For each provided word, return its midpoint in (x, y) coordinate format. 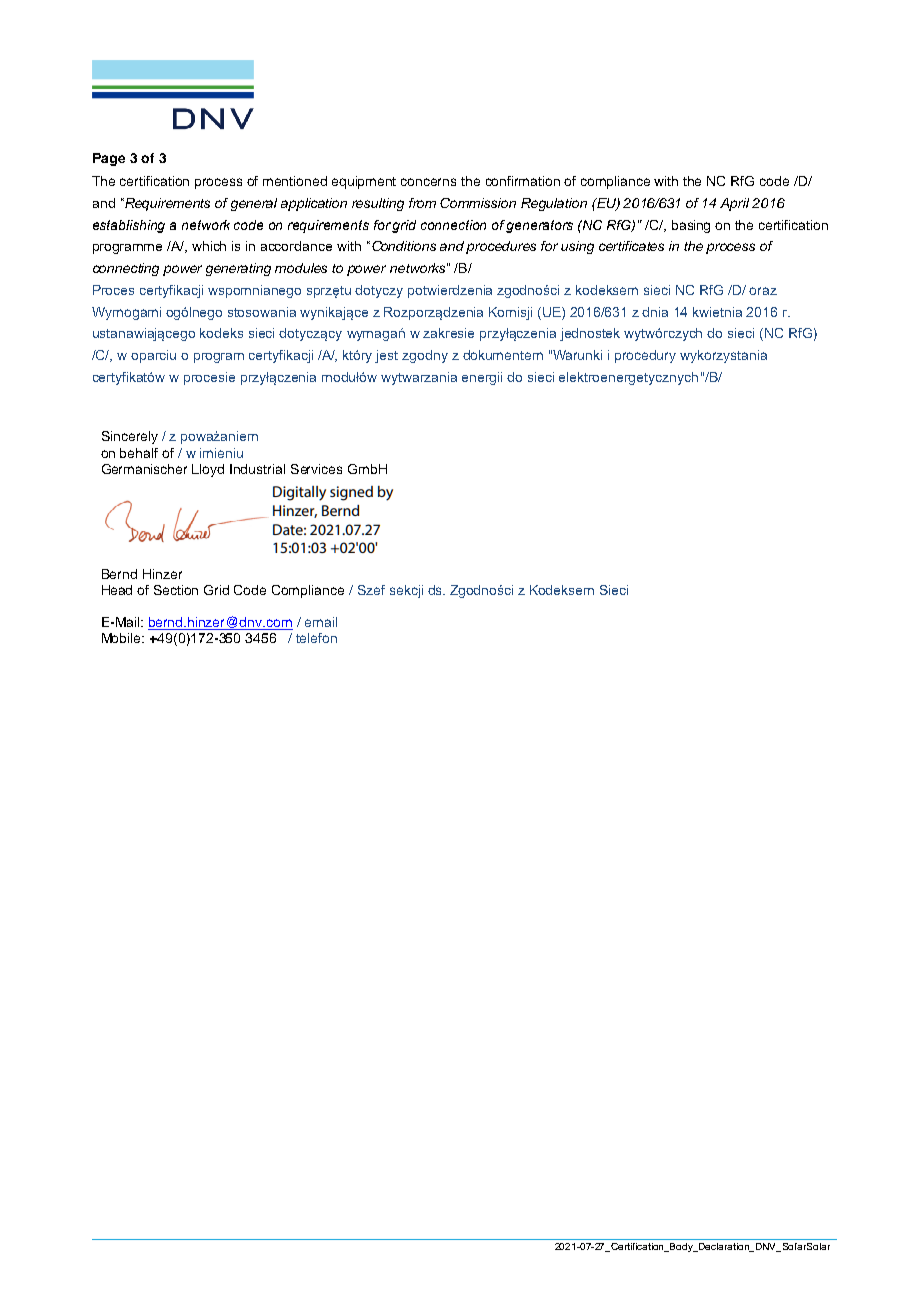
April (734, 204)
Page (109, 159)
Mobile (123, 638)
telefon (316, 638)
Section (176, 590)
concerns (428, 182)
